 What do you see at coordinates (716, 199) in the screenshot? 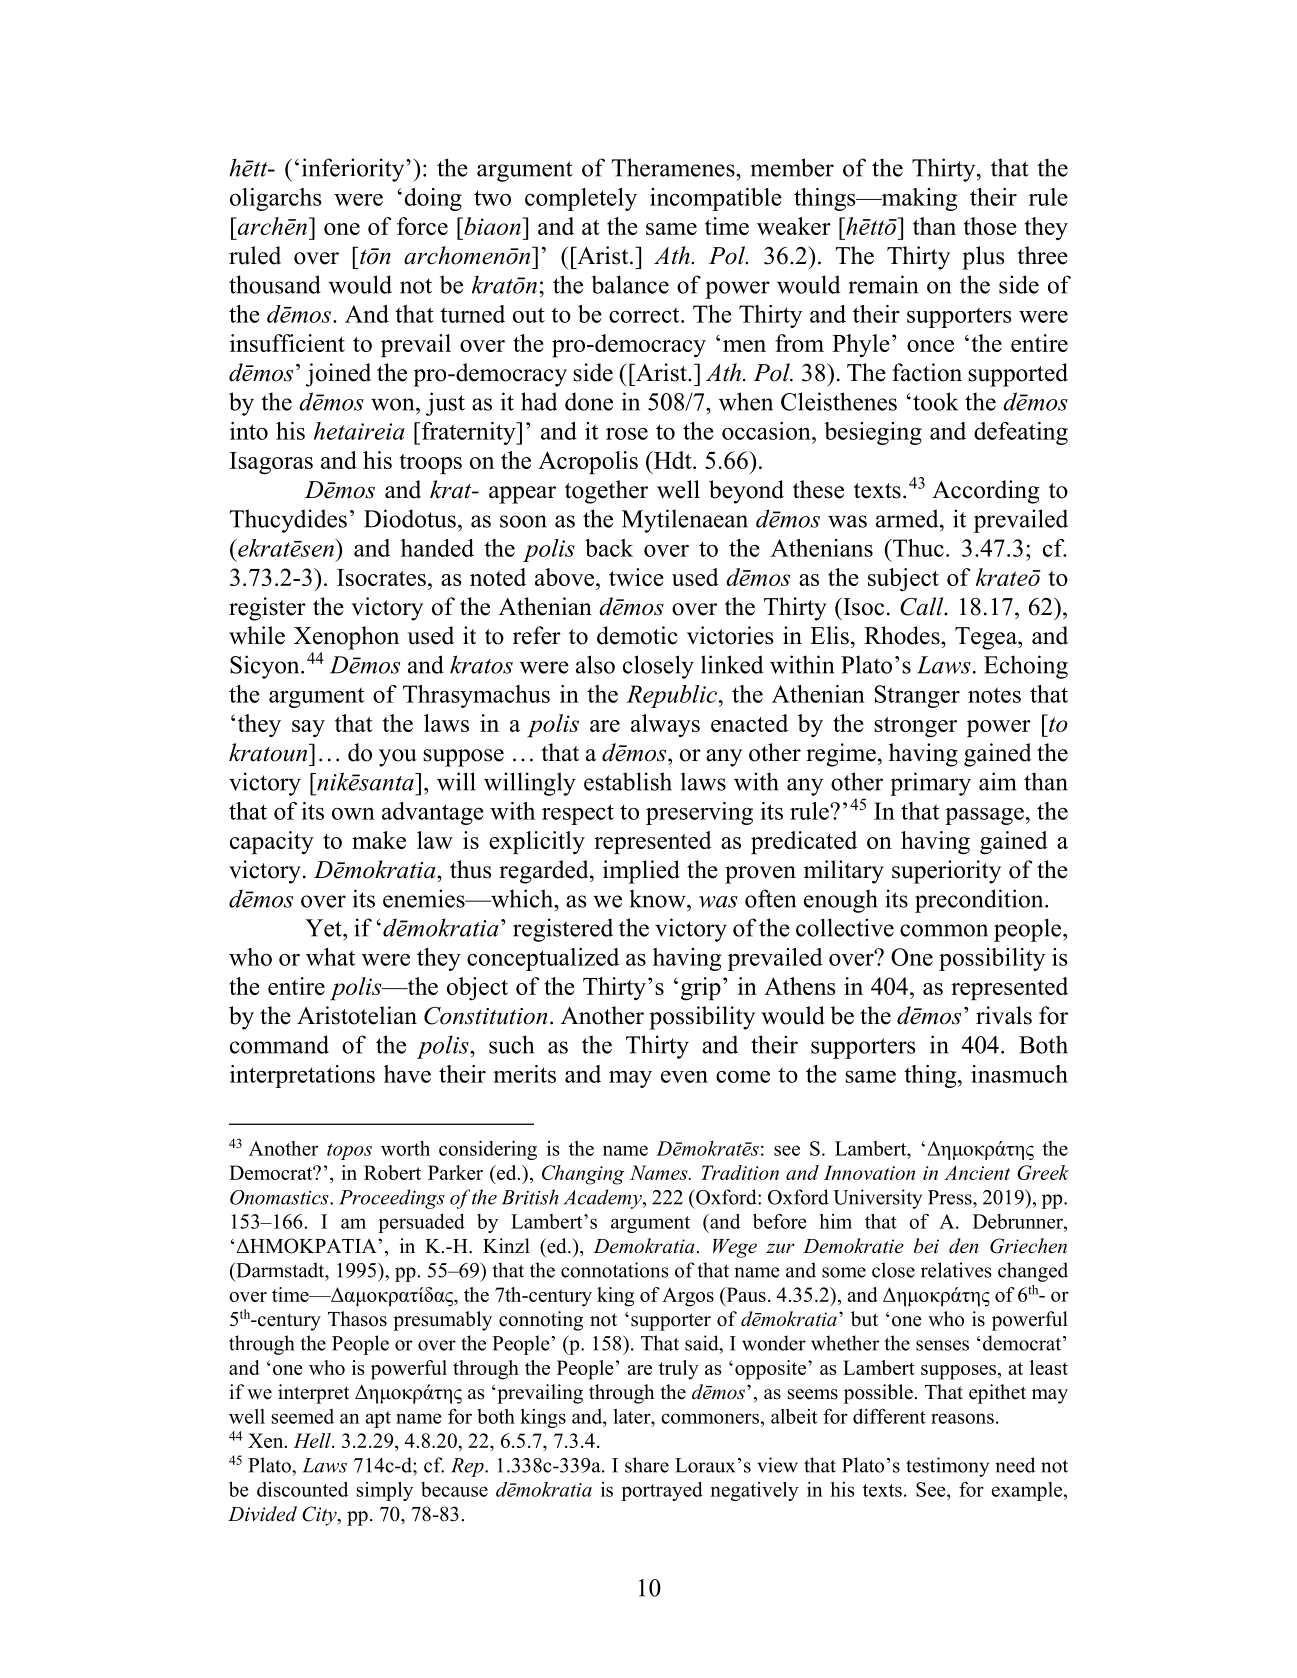
I see `incompatible` at bounding box center [716, 199].
